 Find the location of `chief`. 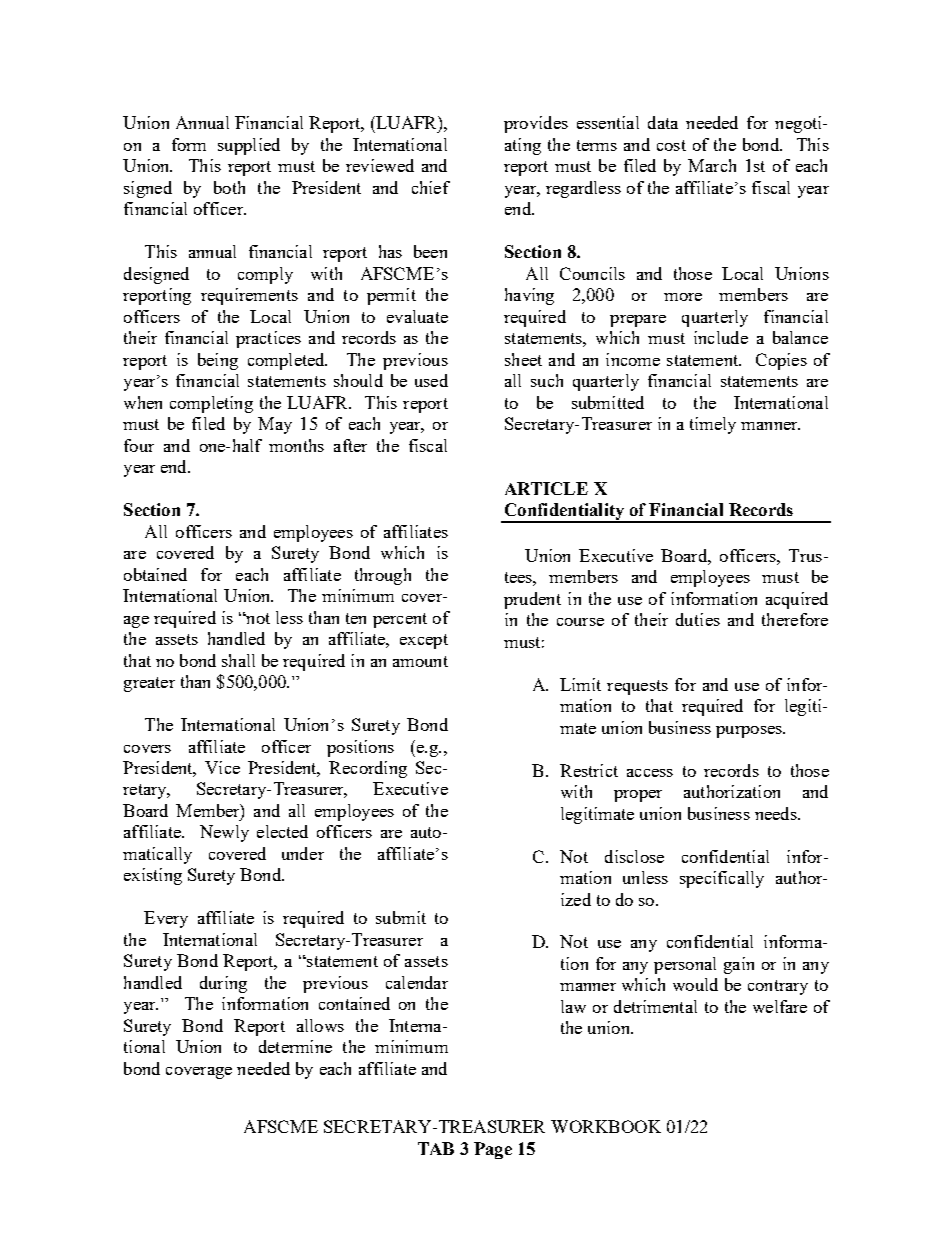

chief is located at coordinates (431, 187).
